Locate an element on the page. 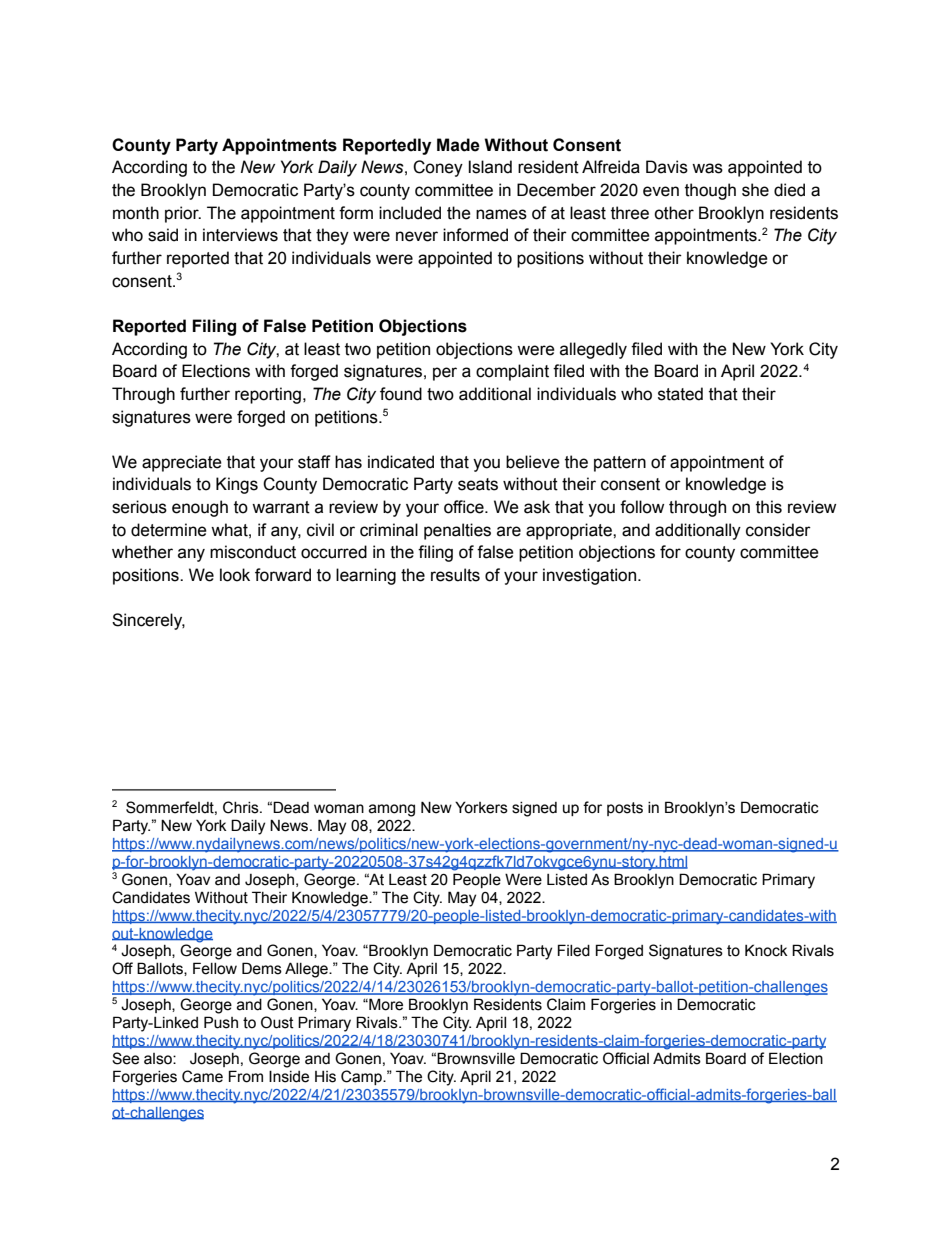  was is located at coordinates (707, 168).
